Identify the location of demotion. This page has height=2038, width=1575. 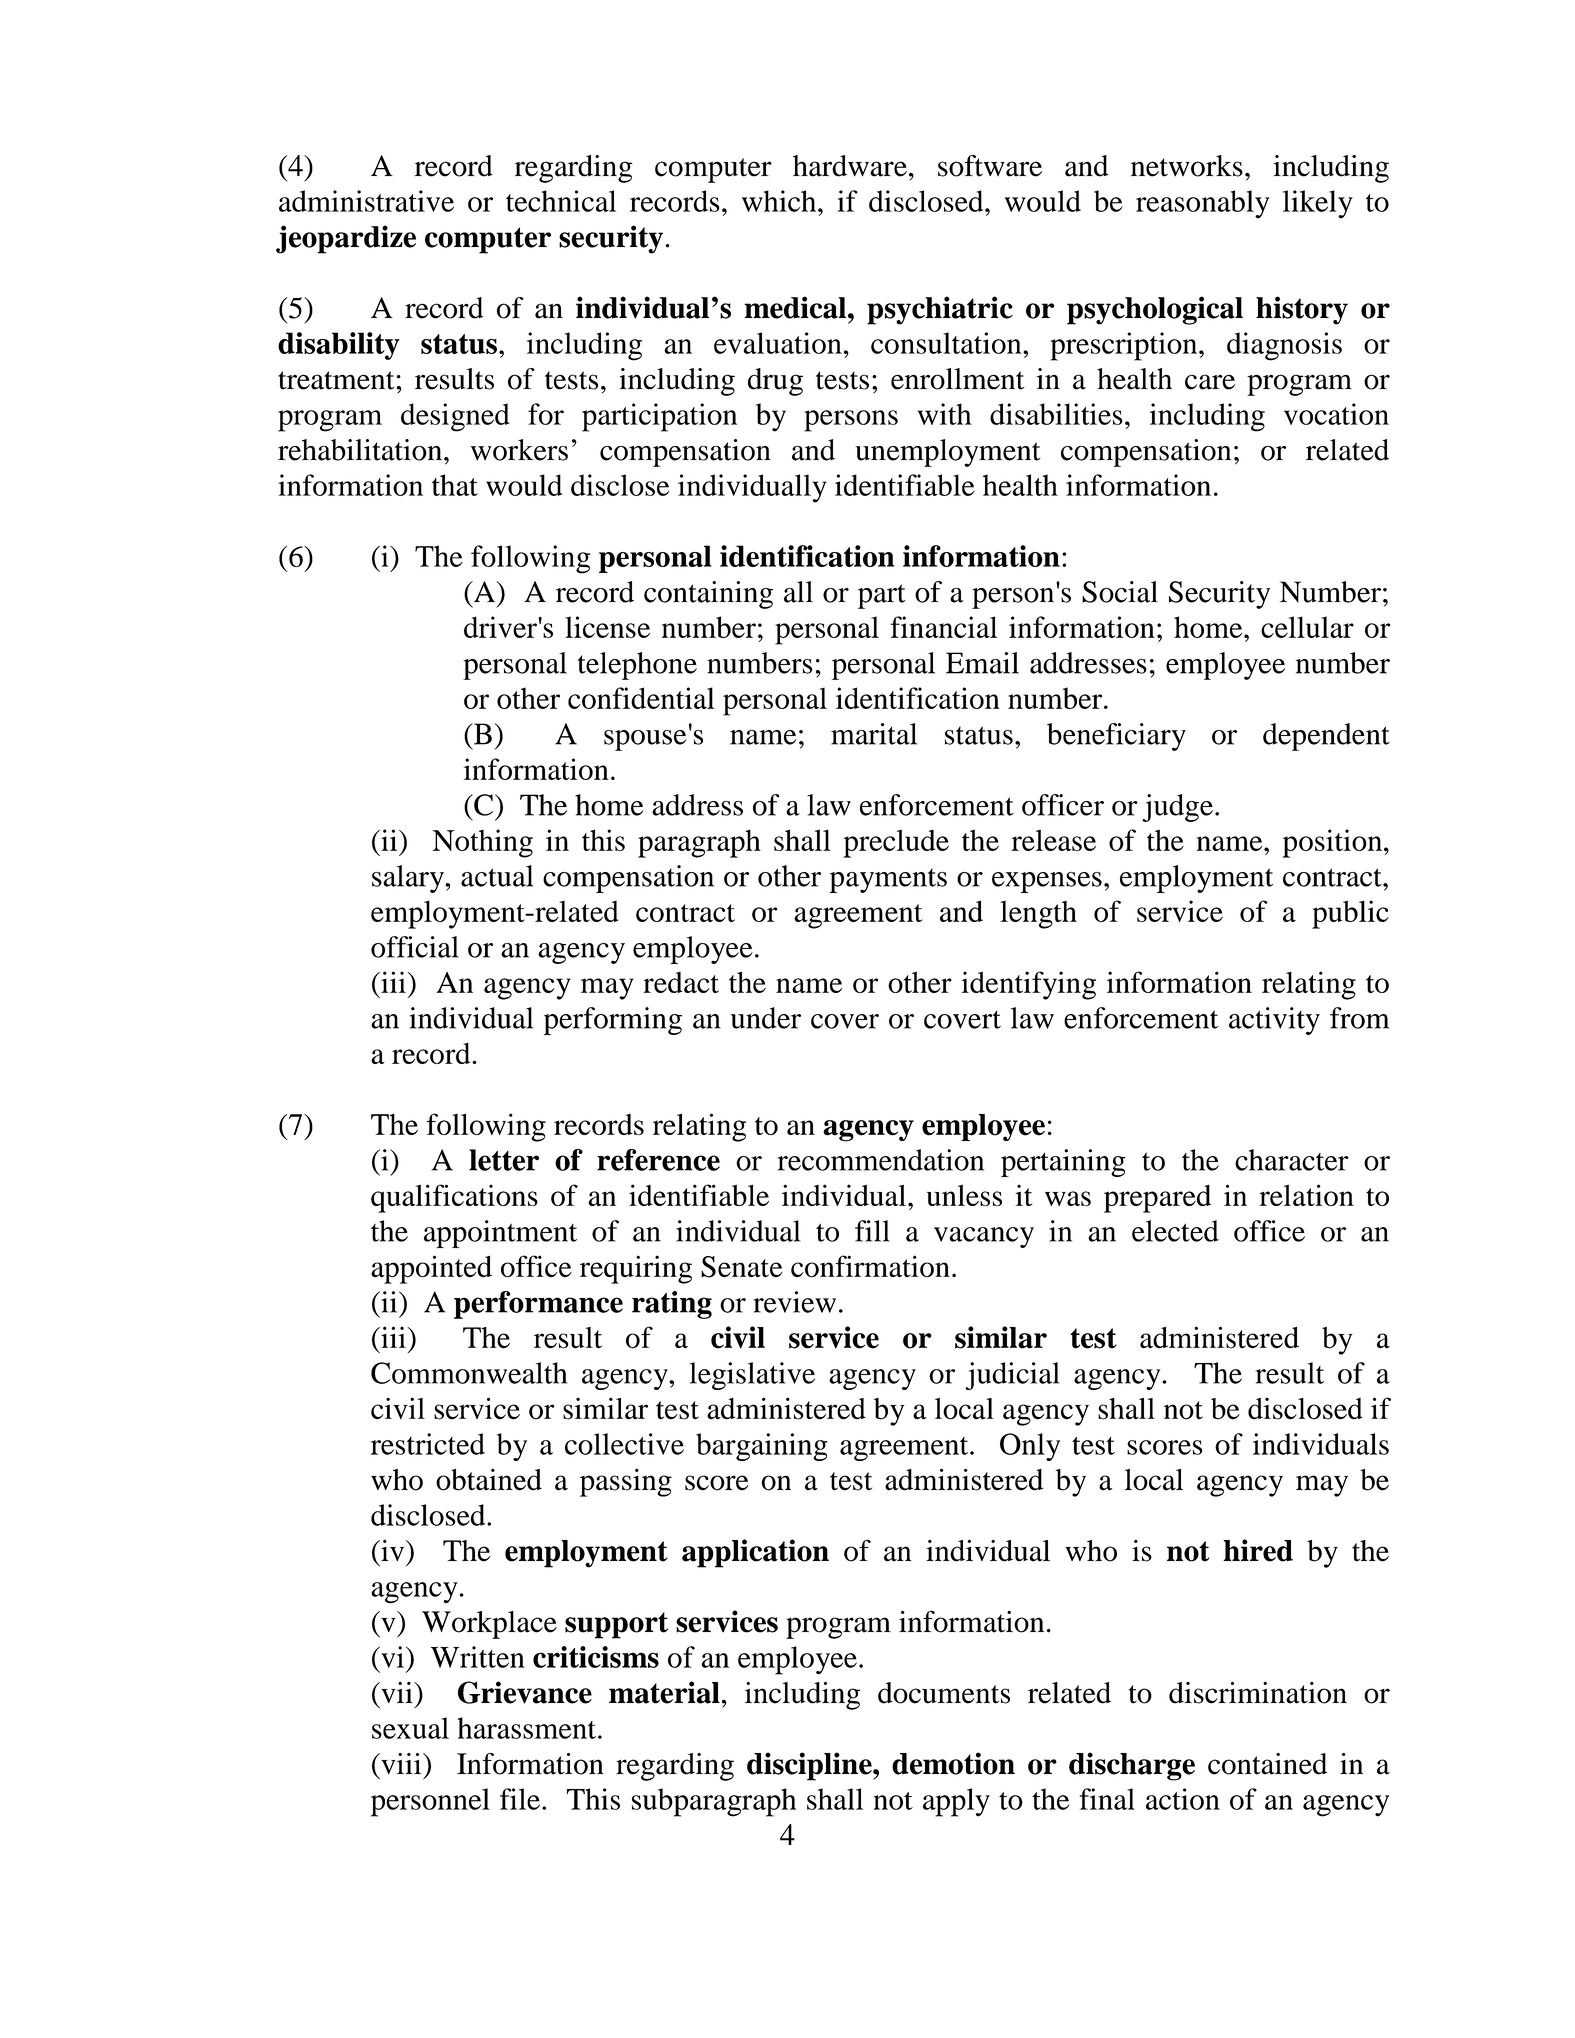
(953, 1763).
